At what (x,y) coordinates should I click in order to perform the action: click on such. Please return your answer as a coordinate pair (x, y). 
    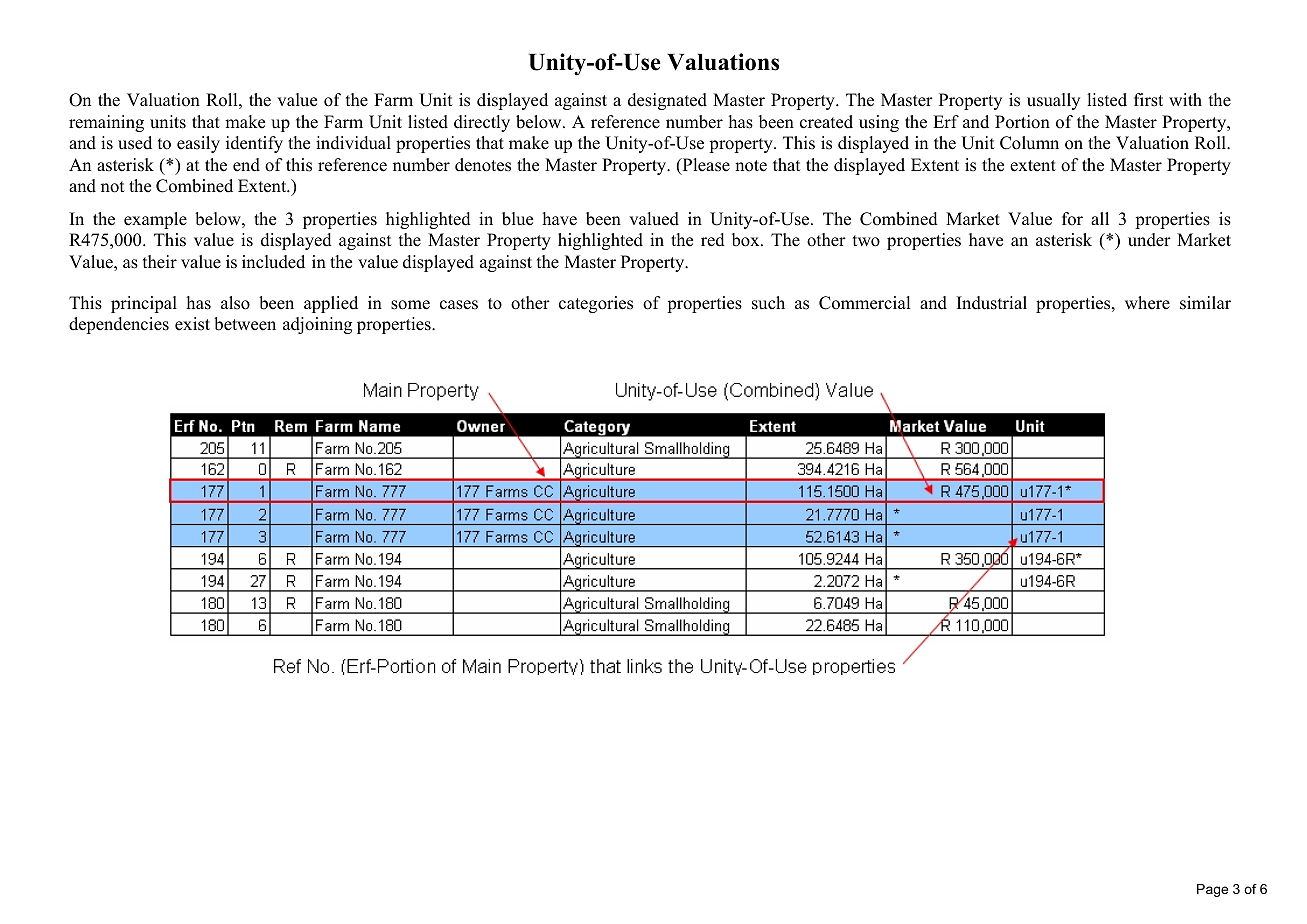
    Looking at the image, I should click on (768, 303).
